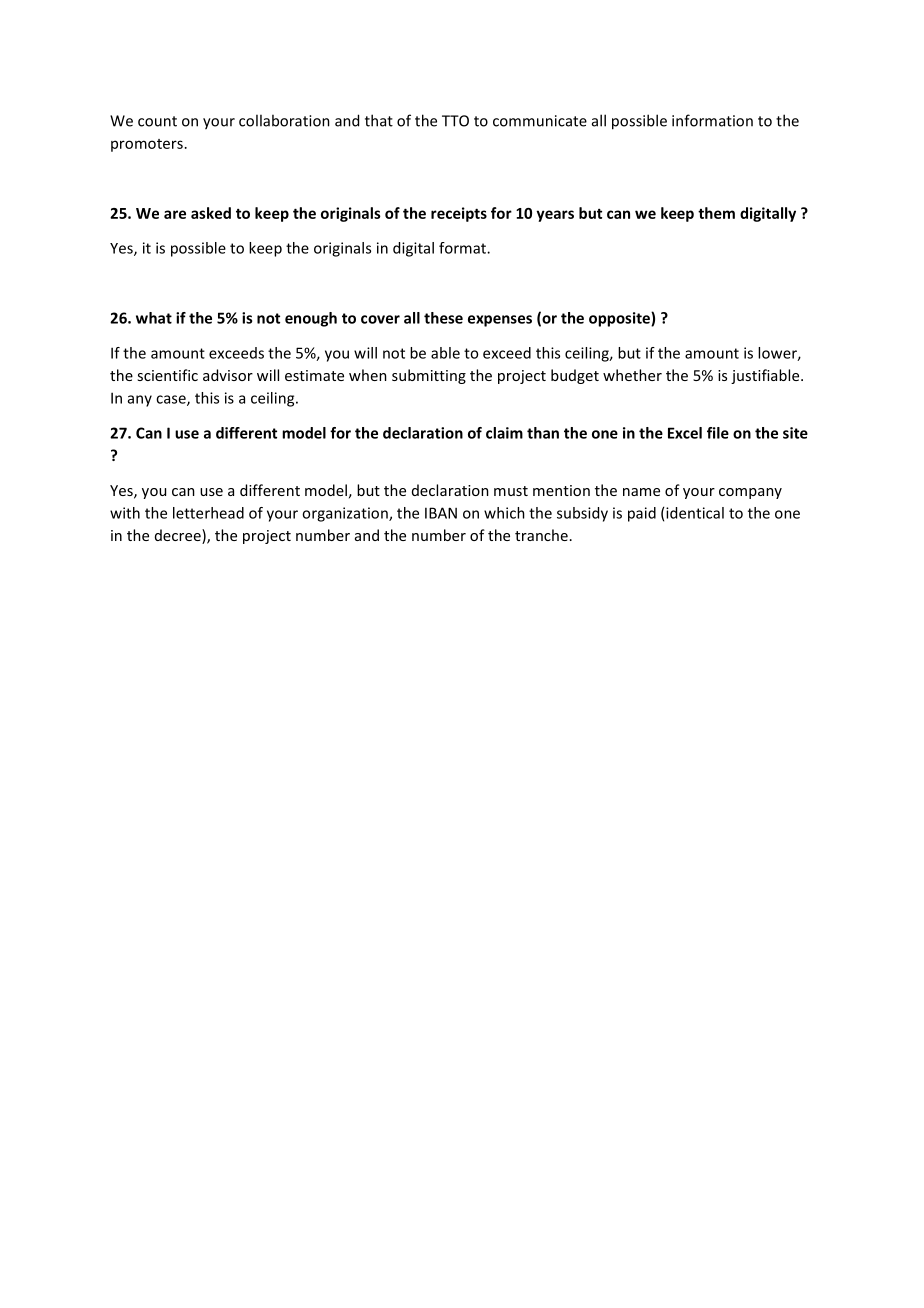  Describe the element at coordinates (459, 214) in the screenshot. I see `receipts` at that location.
